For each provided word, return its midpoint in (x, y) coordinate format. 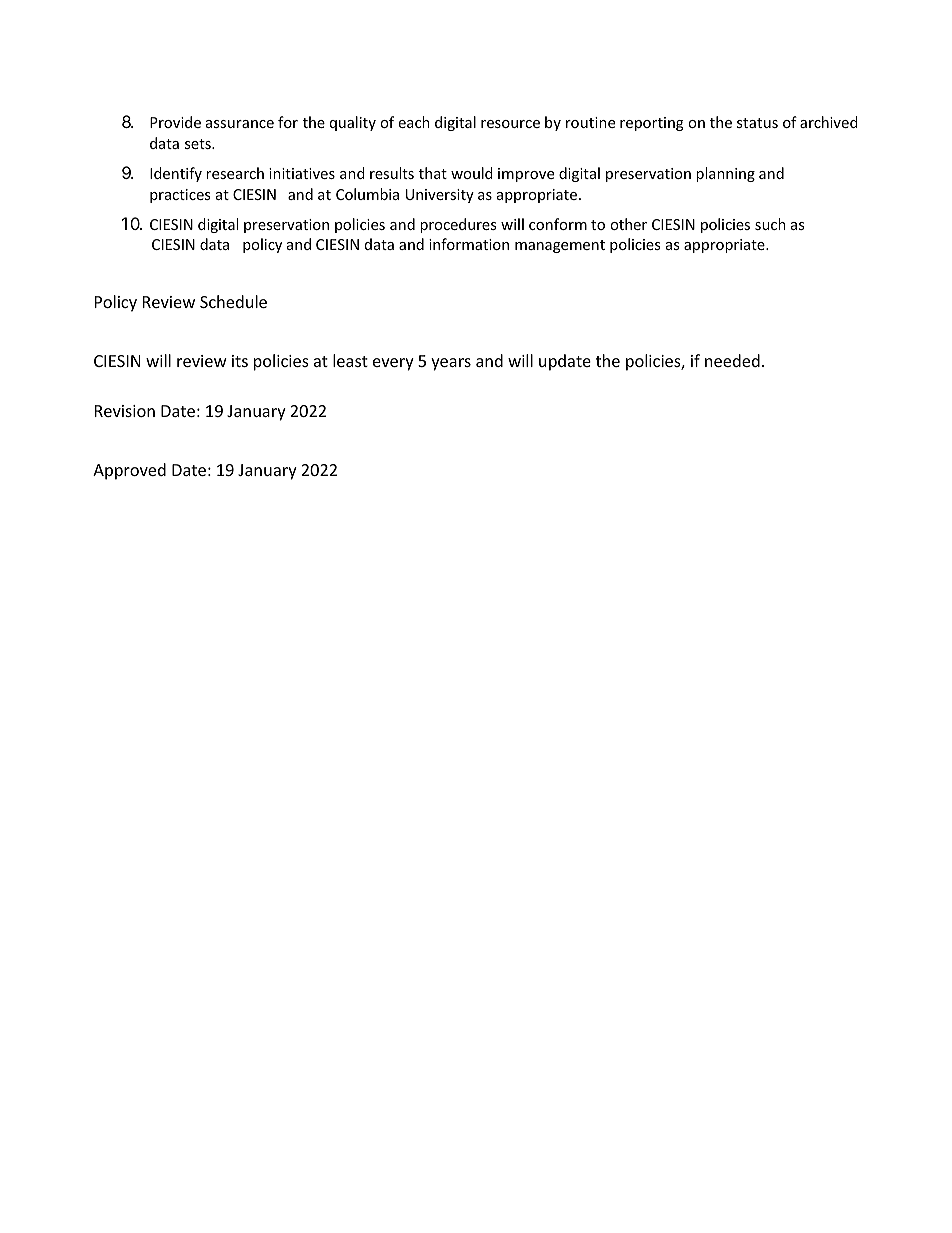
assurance (240, 124)
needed (732, 360)
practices (180, 196)
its (240, 361)
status (757, 123)
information (469, 244)
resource (510, 124)
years (451, 364)
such (770, 224)
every (393, 364)
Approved (129, 471)
